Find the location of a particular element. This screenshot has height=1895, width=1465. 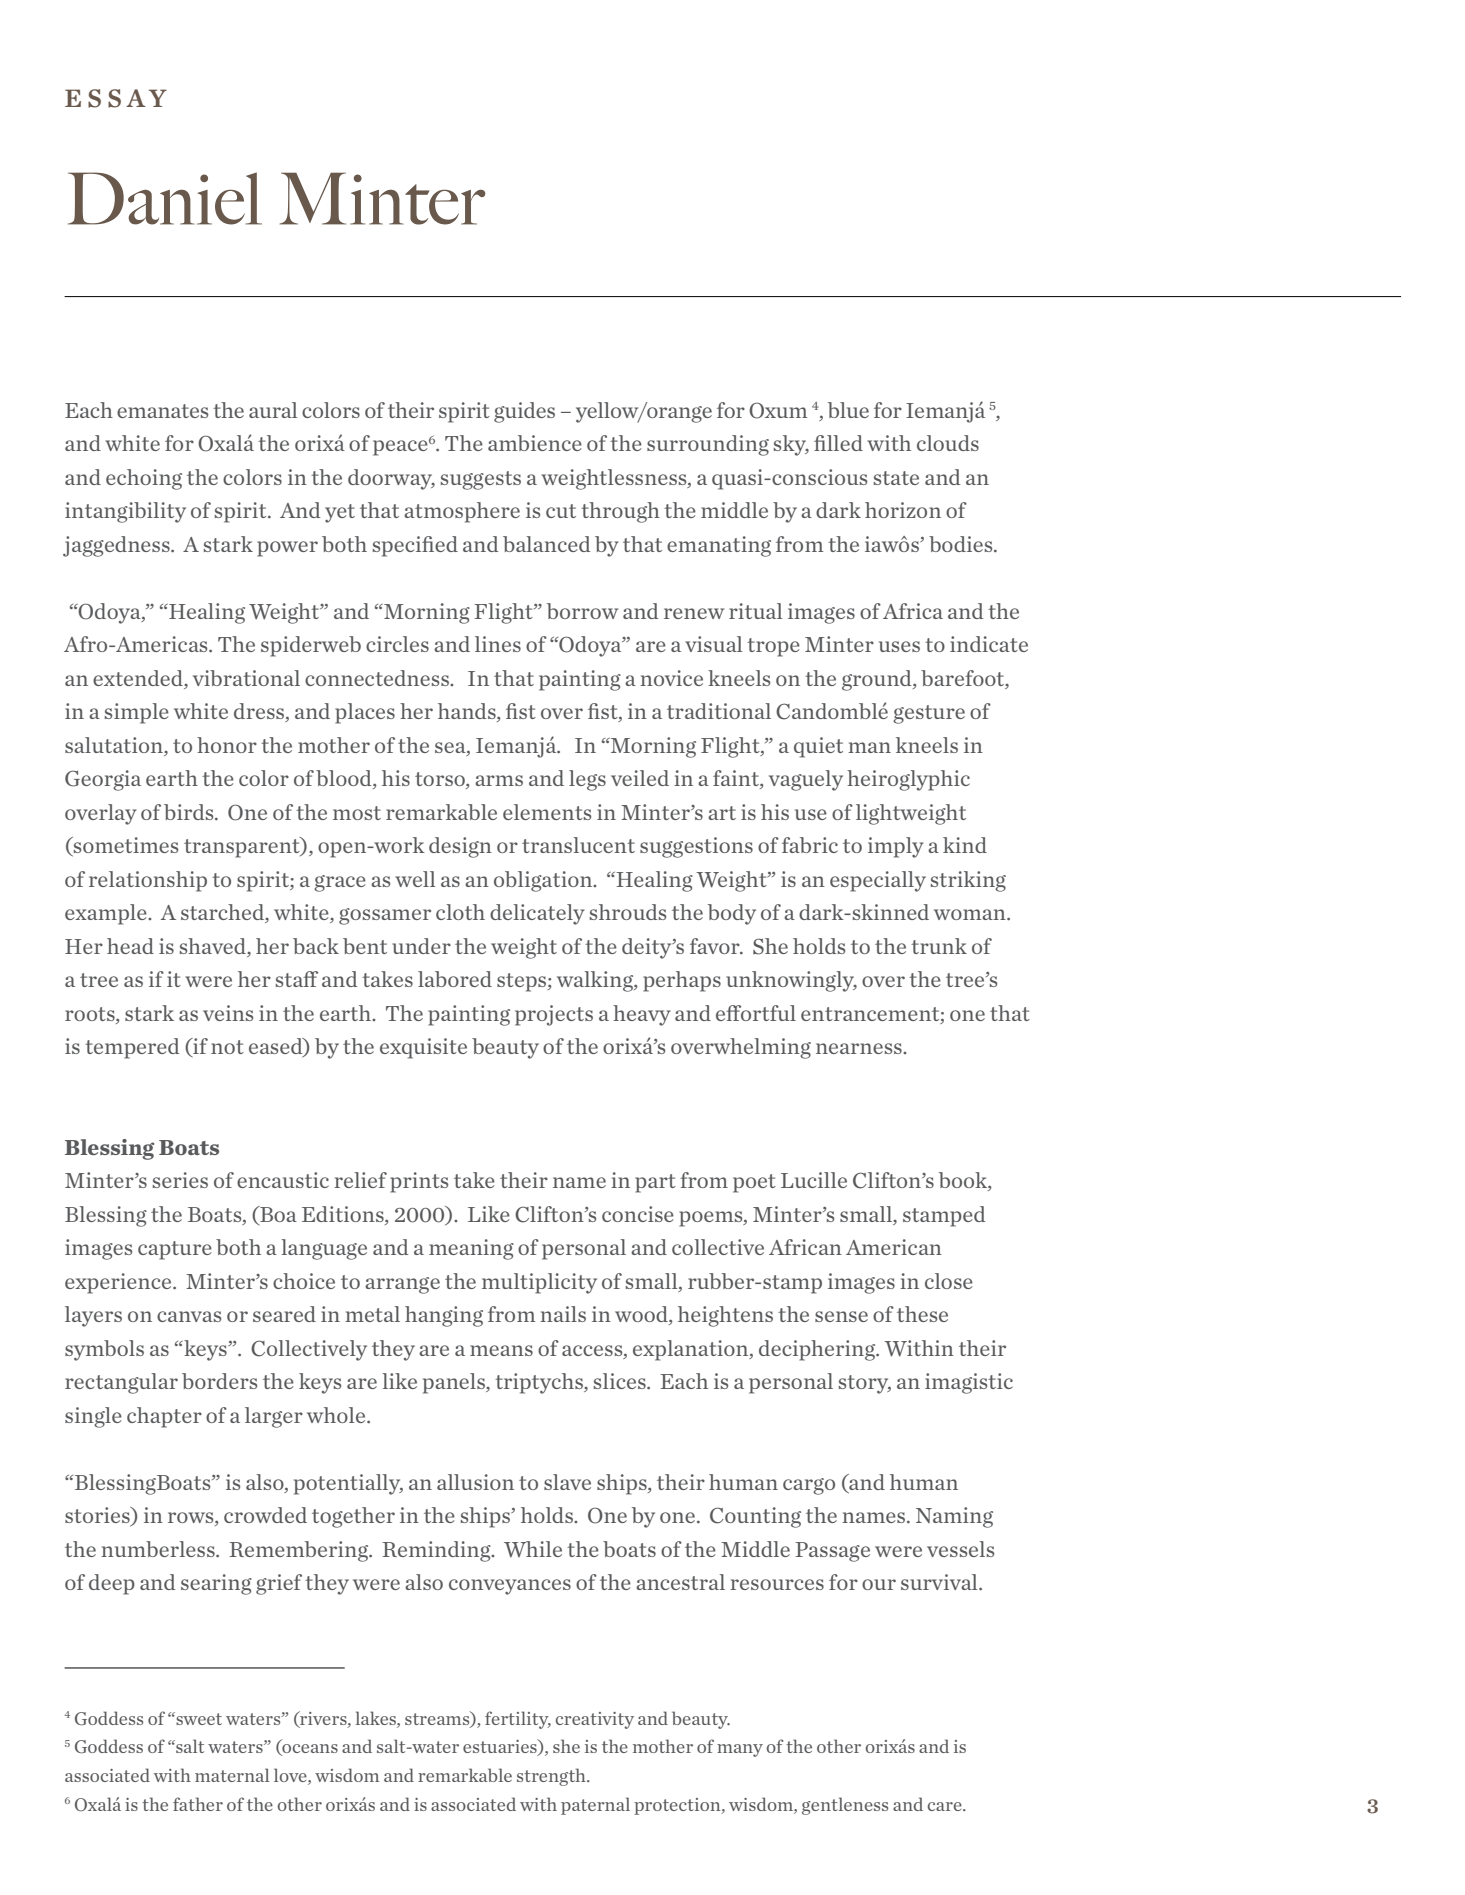

maternal is located at coordinates (232, 1775).
